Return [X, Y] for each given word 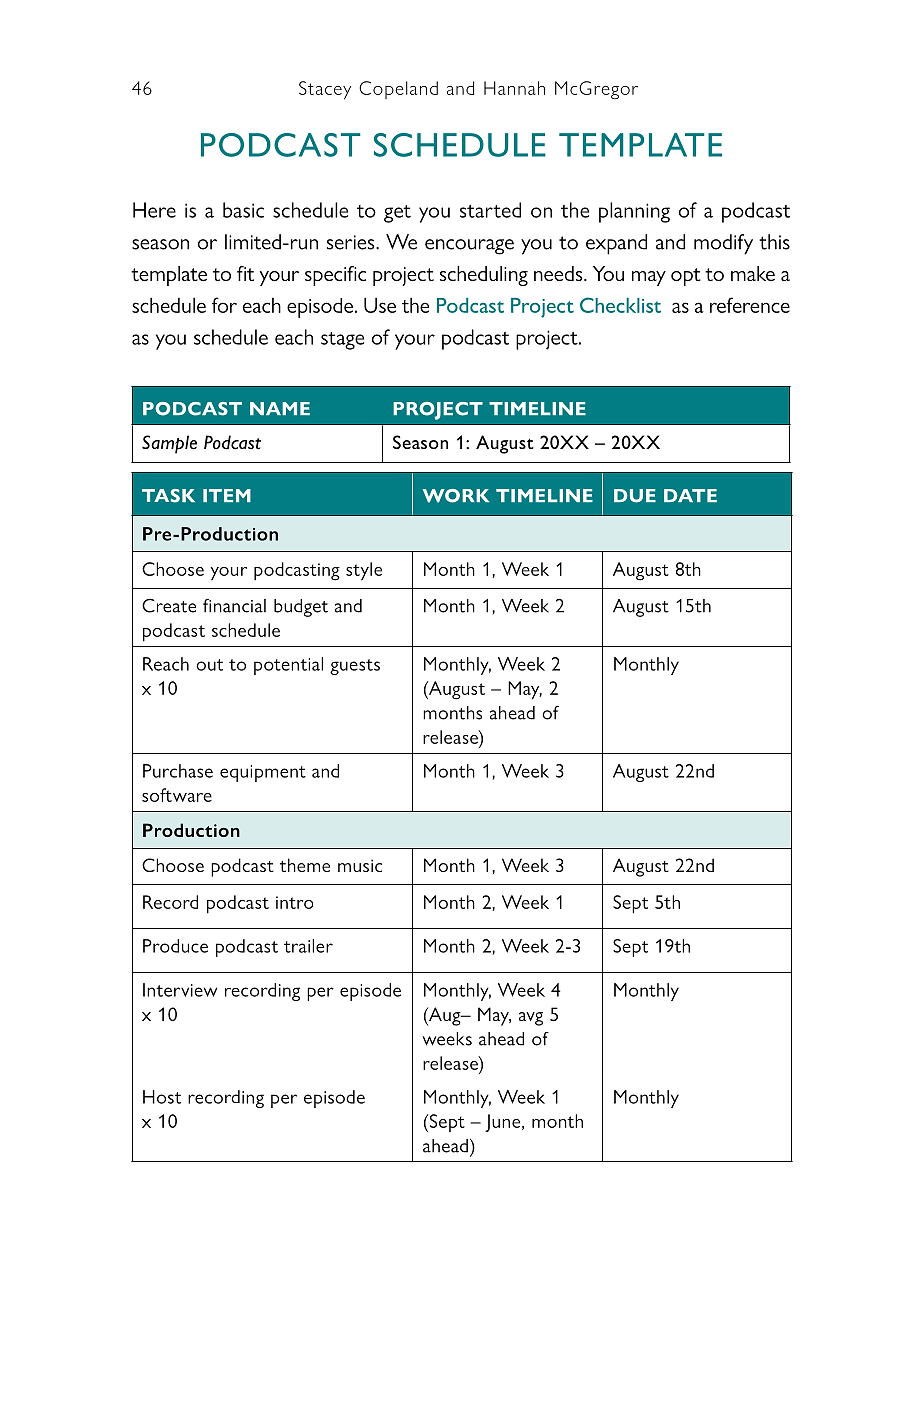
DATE [690, 495]
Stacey [325, 90]
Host [162, 1097]
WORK [456, 496]
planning [634, 212]
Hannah [514, 88]
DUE [635, 496]
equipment [263, 773]
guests [355, 667]
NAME [280, 408]
